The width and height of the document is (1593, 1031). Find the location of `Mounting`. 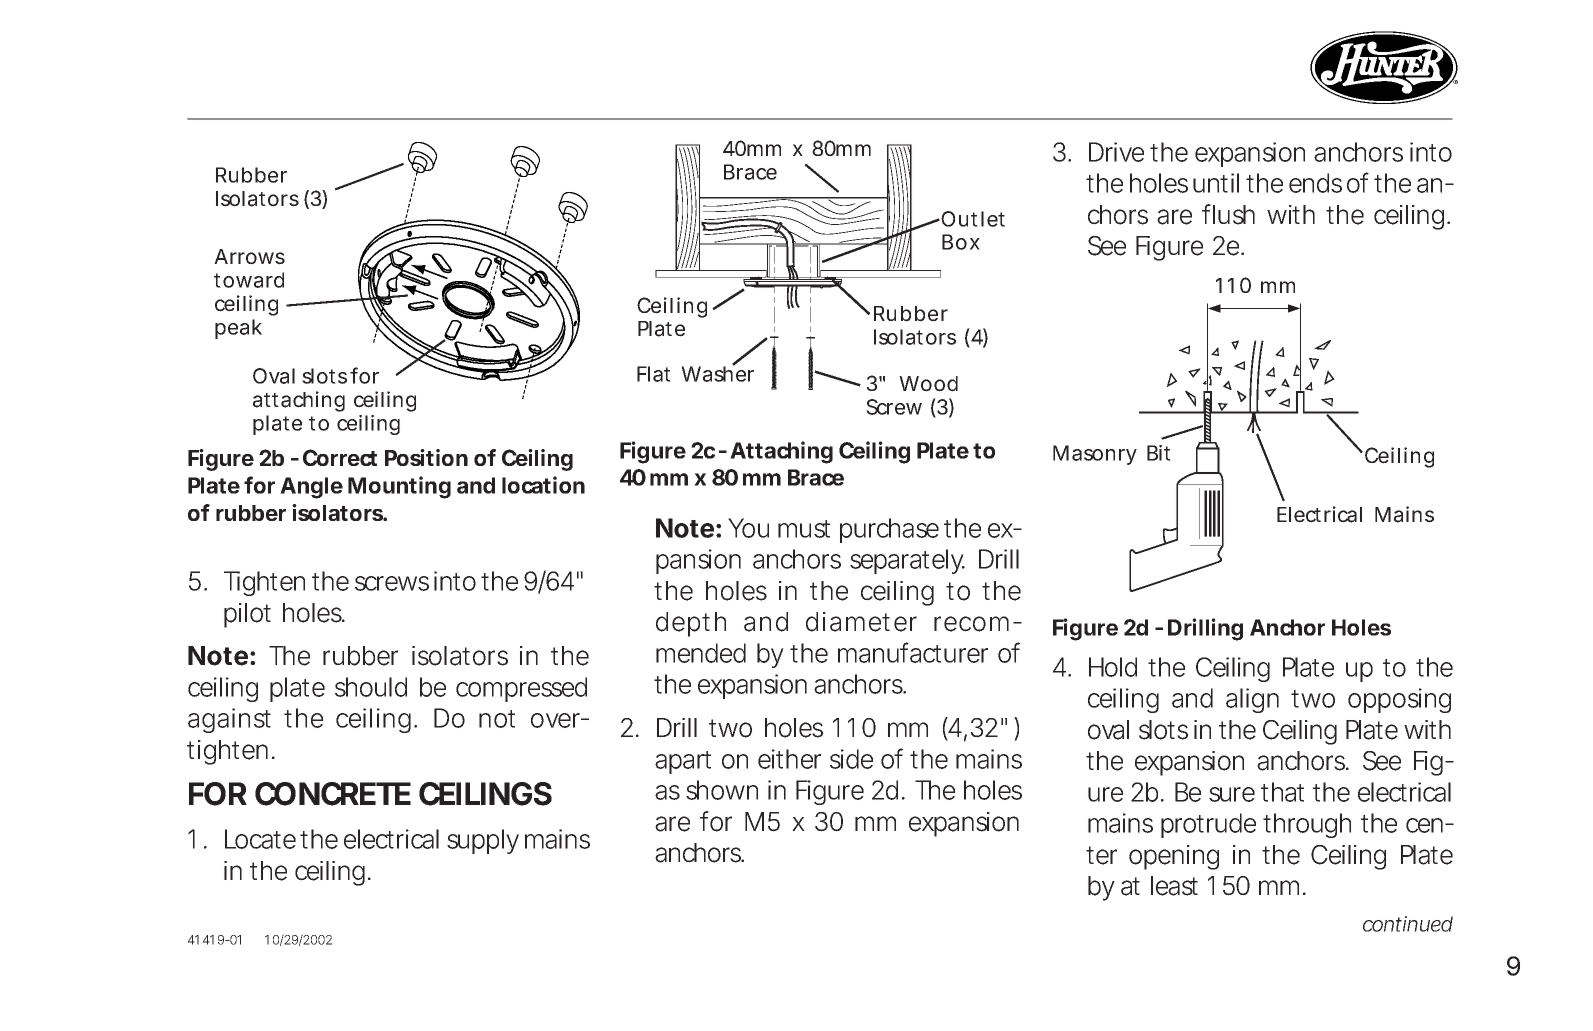

Mounting is located at coordinates (399, 487).
